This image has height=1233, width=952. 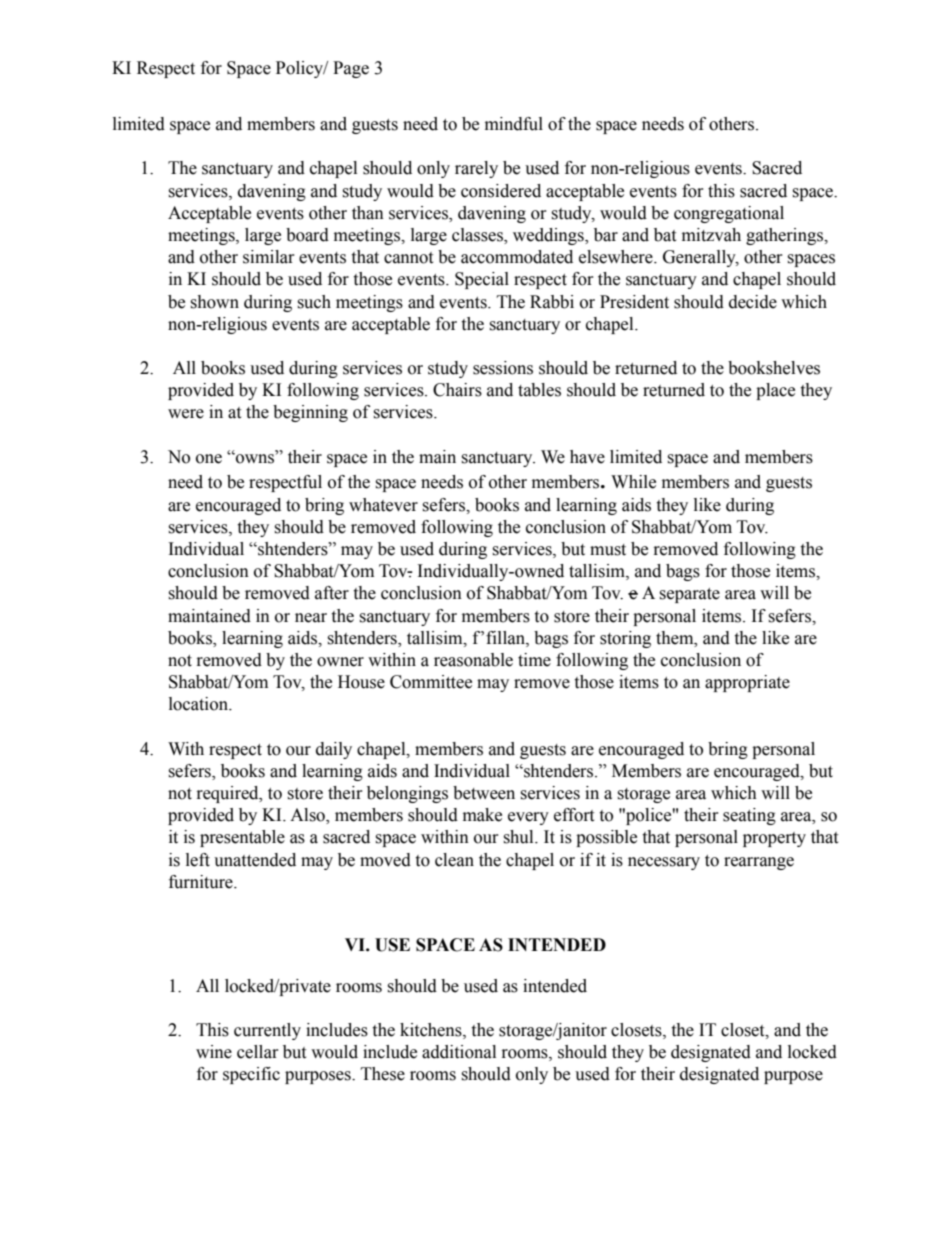 I want to click on owns, so click(x=255, y=458).
